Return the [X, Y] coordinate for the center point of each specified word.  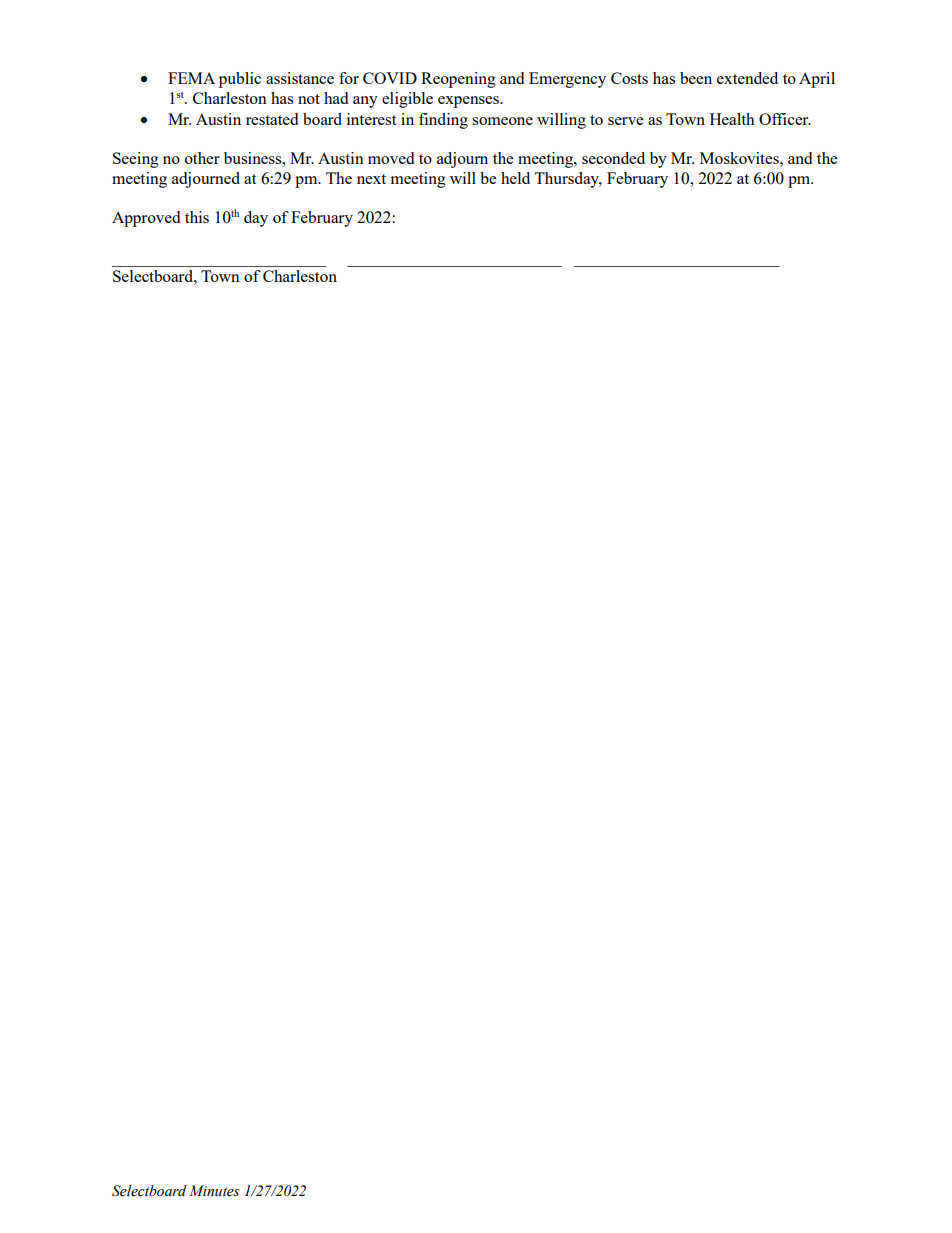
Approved [146, 219]
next [371, 179]
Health [732, 119]
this [197, 217]
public [240, 80]
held [515, 178]
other [202, 158]
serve [625, 121]
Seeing [136, 160]
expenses [469, 102]
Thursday [568, 180]
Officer [785, 119]
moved [391, 158]
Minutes [214, 1191]
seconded [613, 158]
